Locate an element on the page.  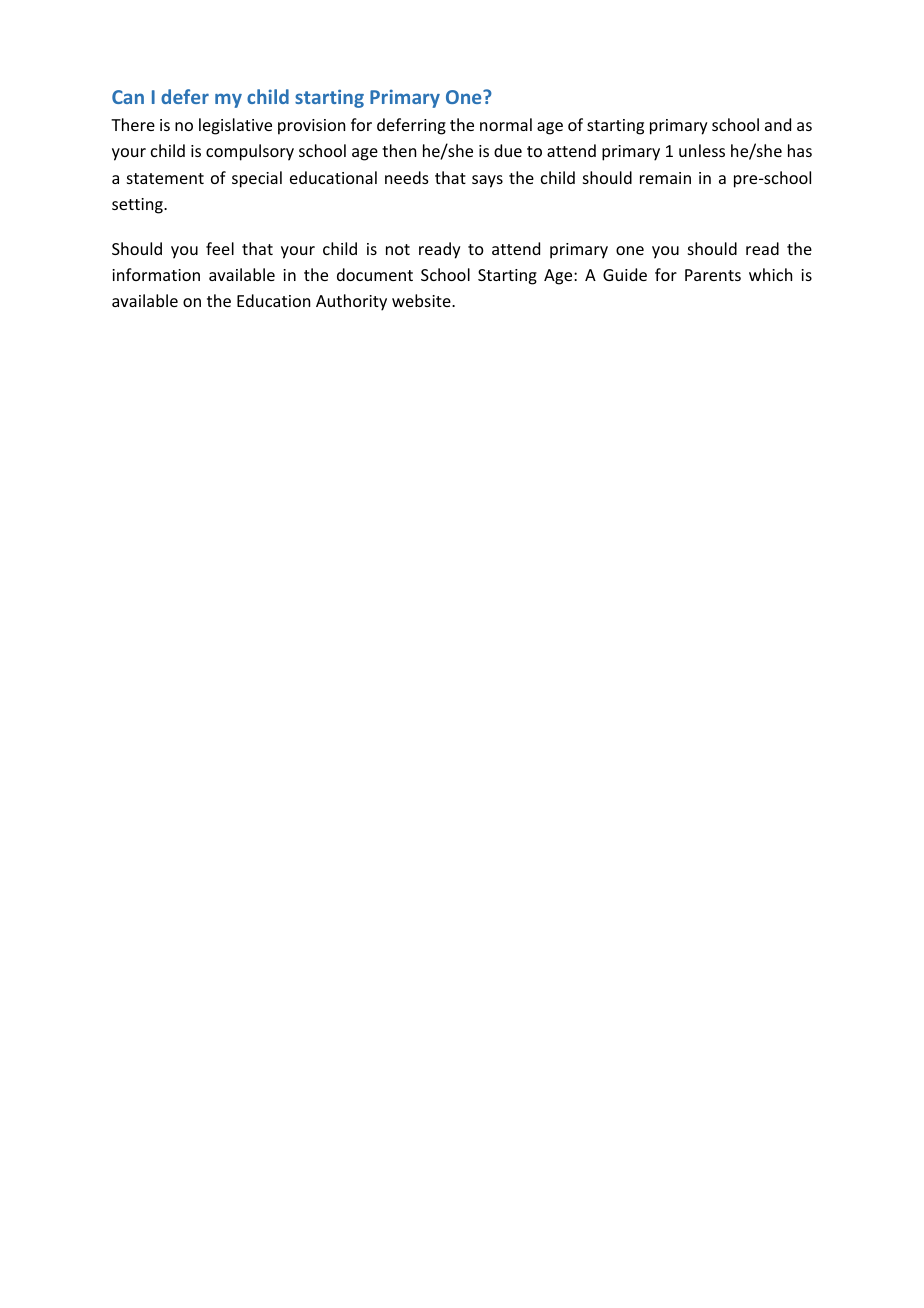
and is located at coordinates (778, 124).
